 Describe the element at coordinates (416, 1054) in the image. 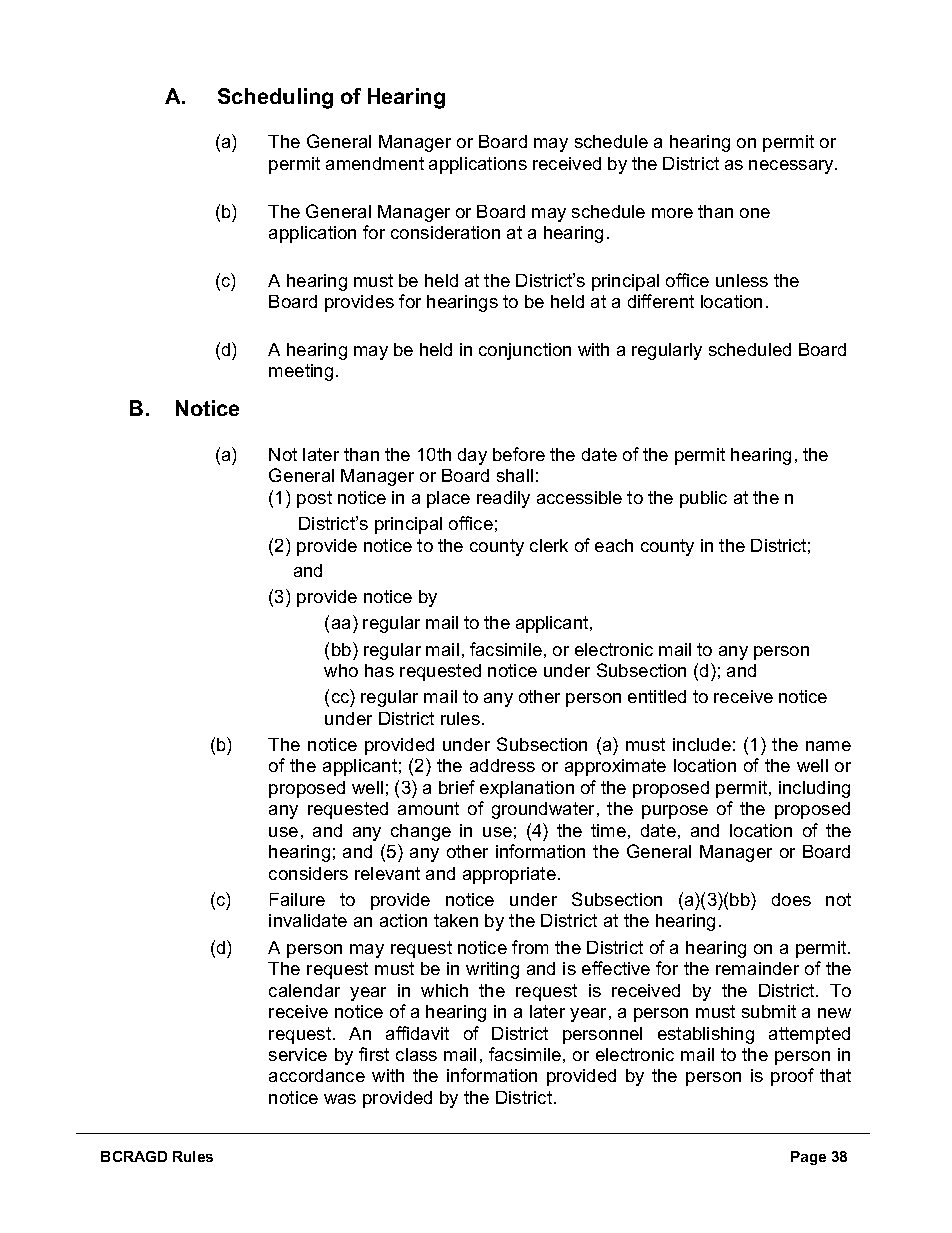

I see `class` at that location.
